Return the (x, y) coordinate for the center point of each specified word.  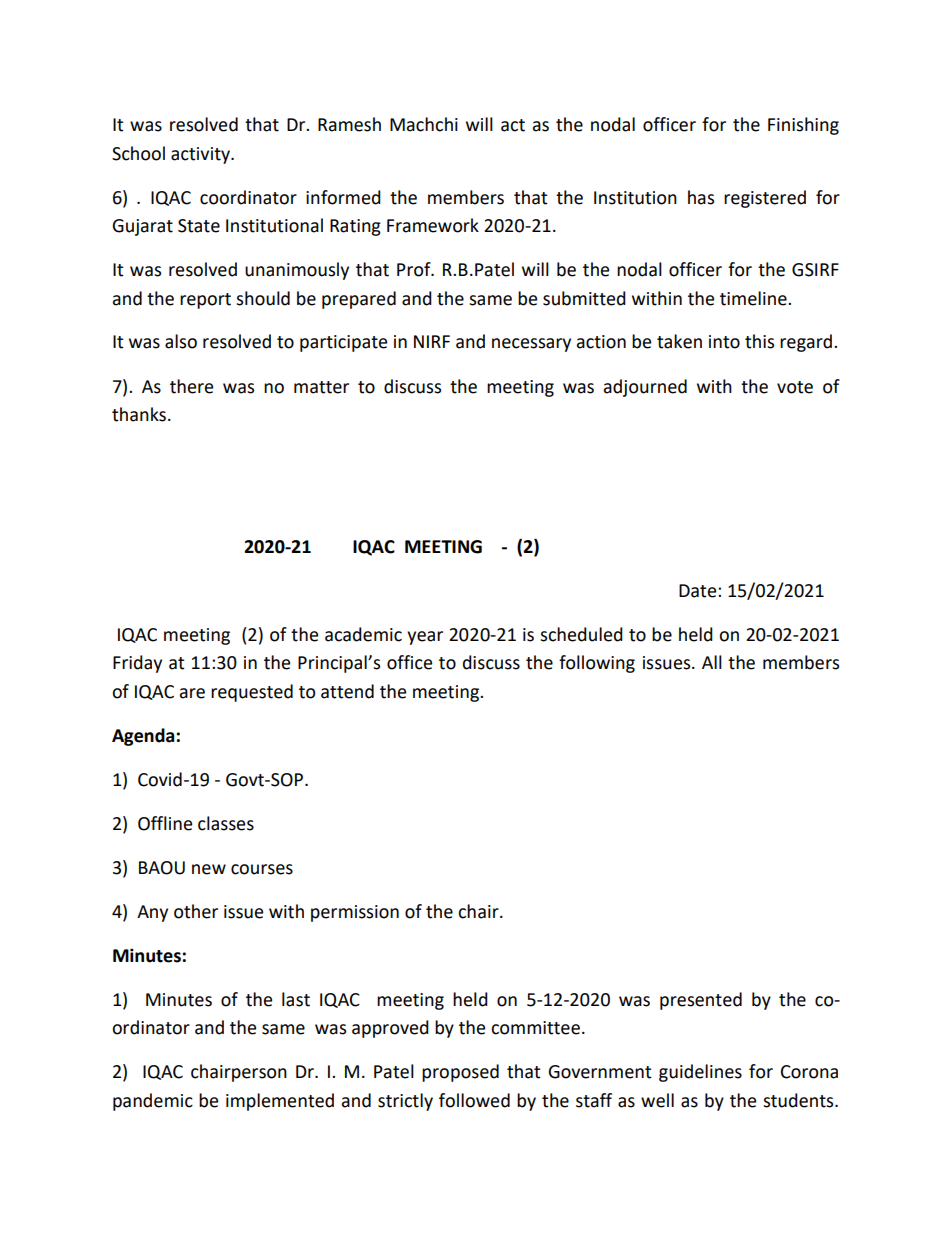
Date (699, 591)
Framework (433, 225)
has (701, 197)
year (425, 638)
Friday (137, 664)
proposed (460, 1073)
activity (201, 155)
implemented (280, 1102)
